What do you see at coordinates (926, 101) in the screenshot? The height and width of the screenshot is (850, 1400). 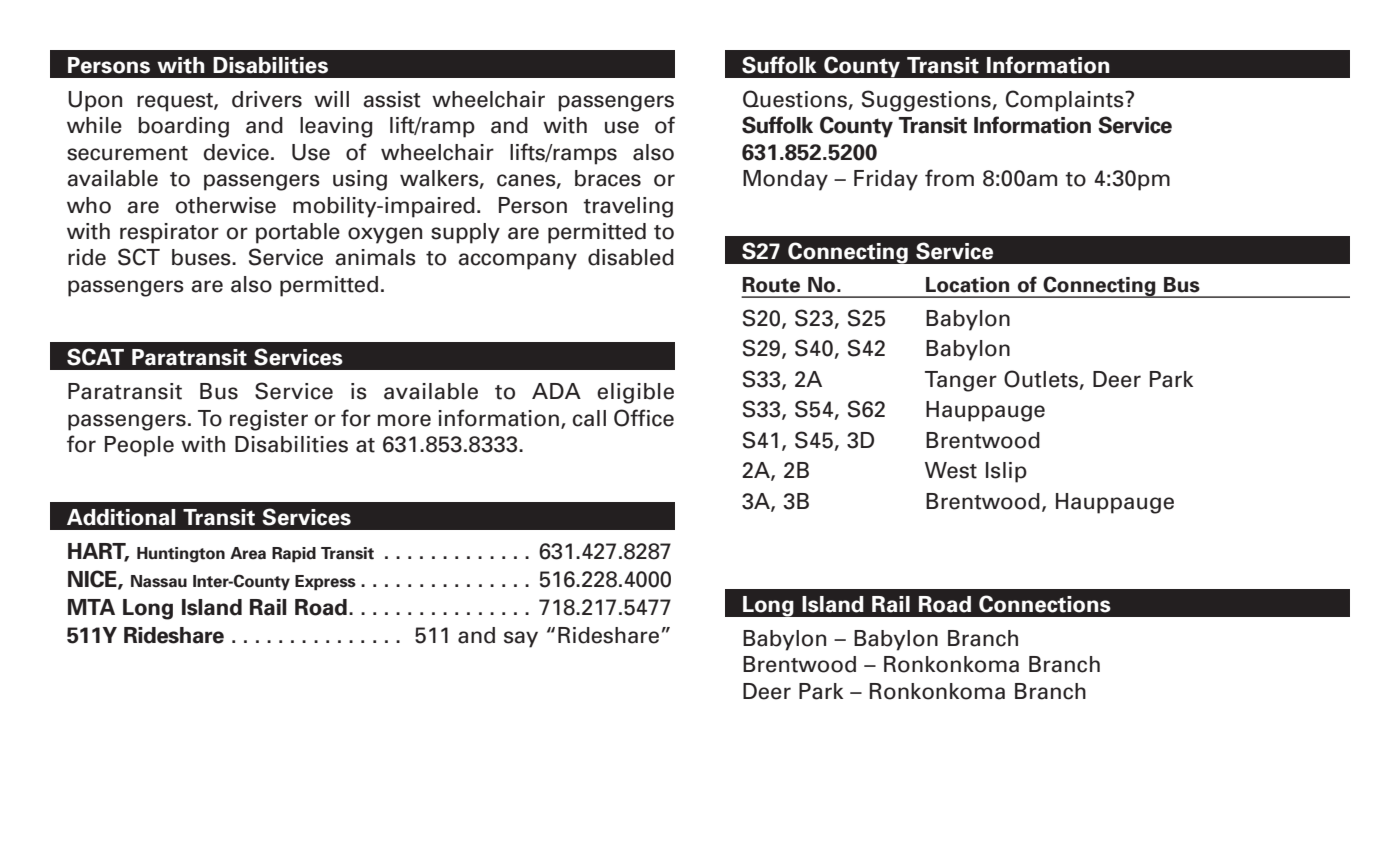 I see `Suggestions` at bounding box center [926, 101].
